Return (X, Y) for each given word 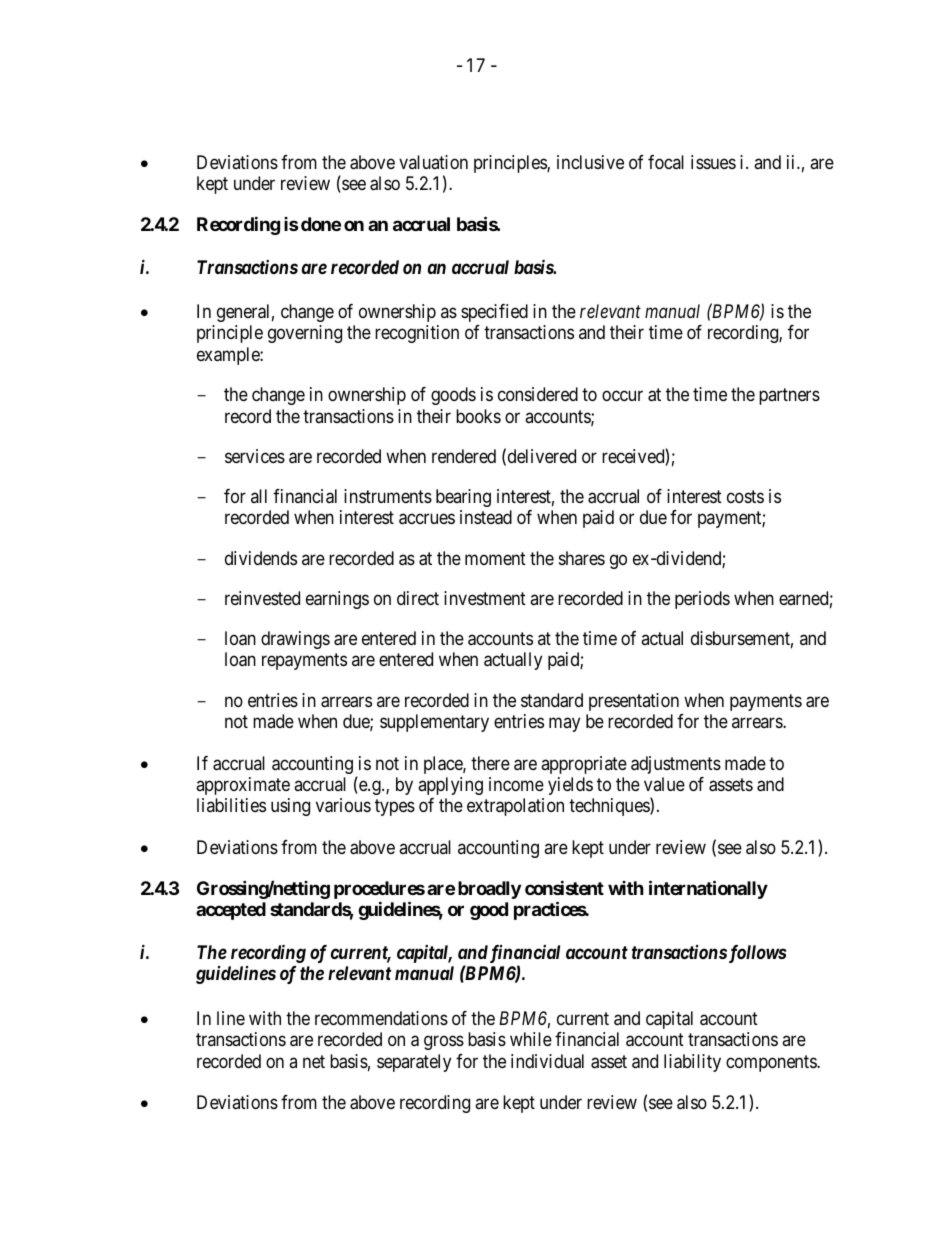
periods (702, 600)
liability (692, 1063)
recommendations (381, 1018)
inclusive (590, 162)
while (531, 1039)
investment (485, 598)
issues (713, 162)
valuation (433, 162)
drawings (295, 640)
